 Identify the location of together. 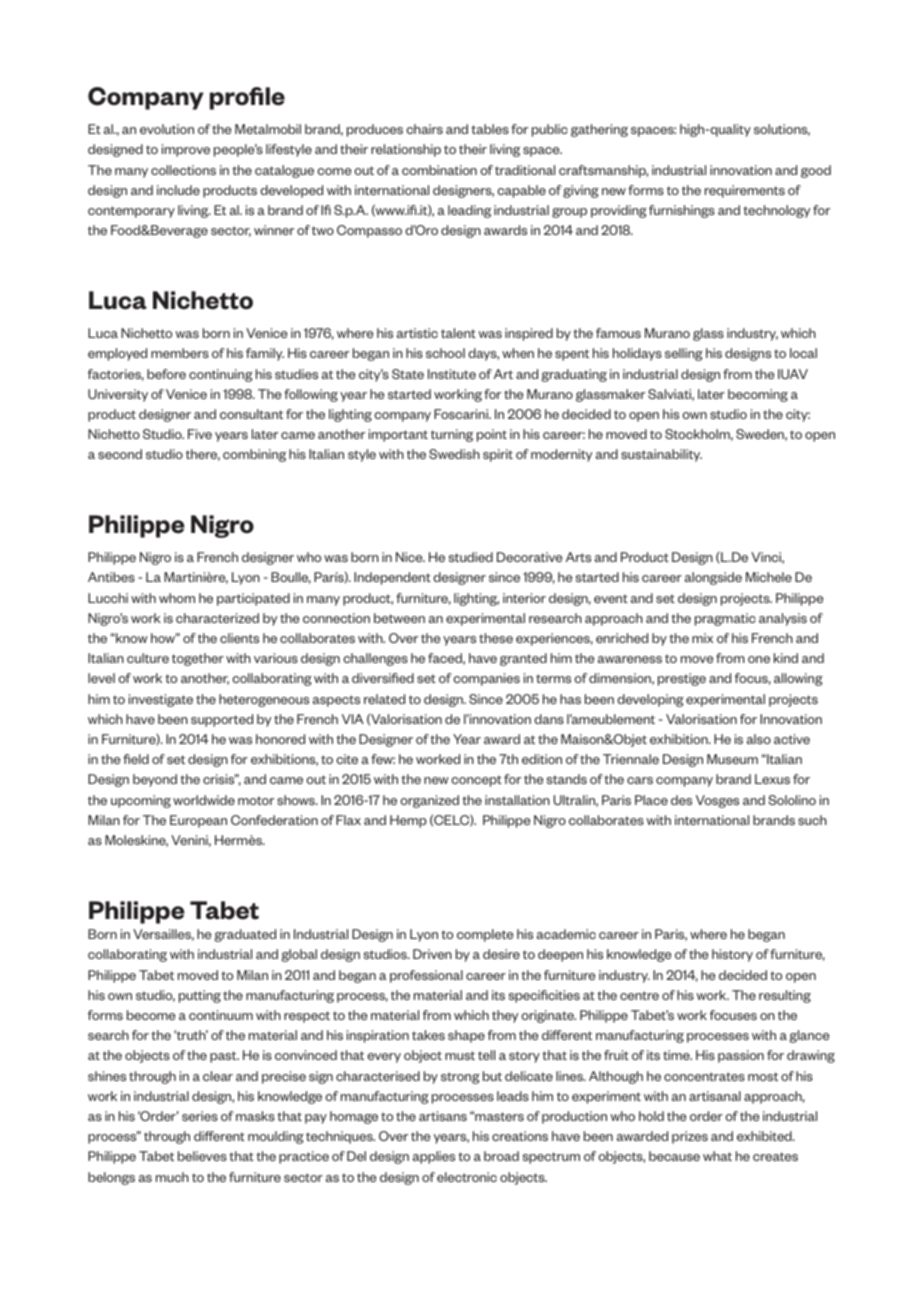
(198, 659).
